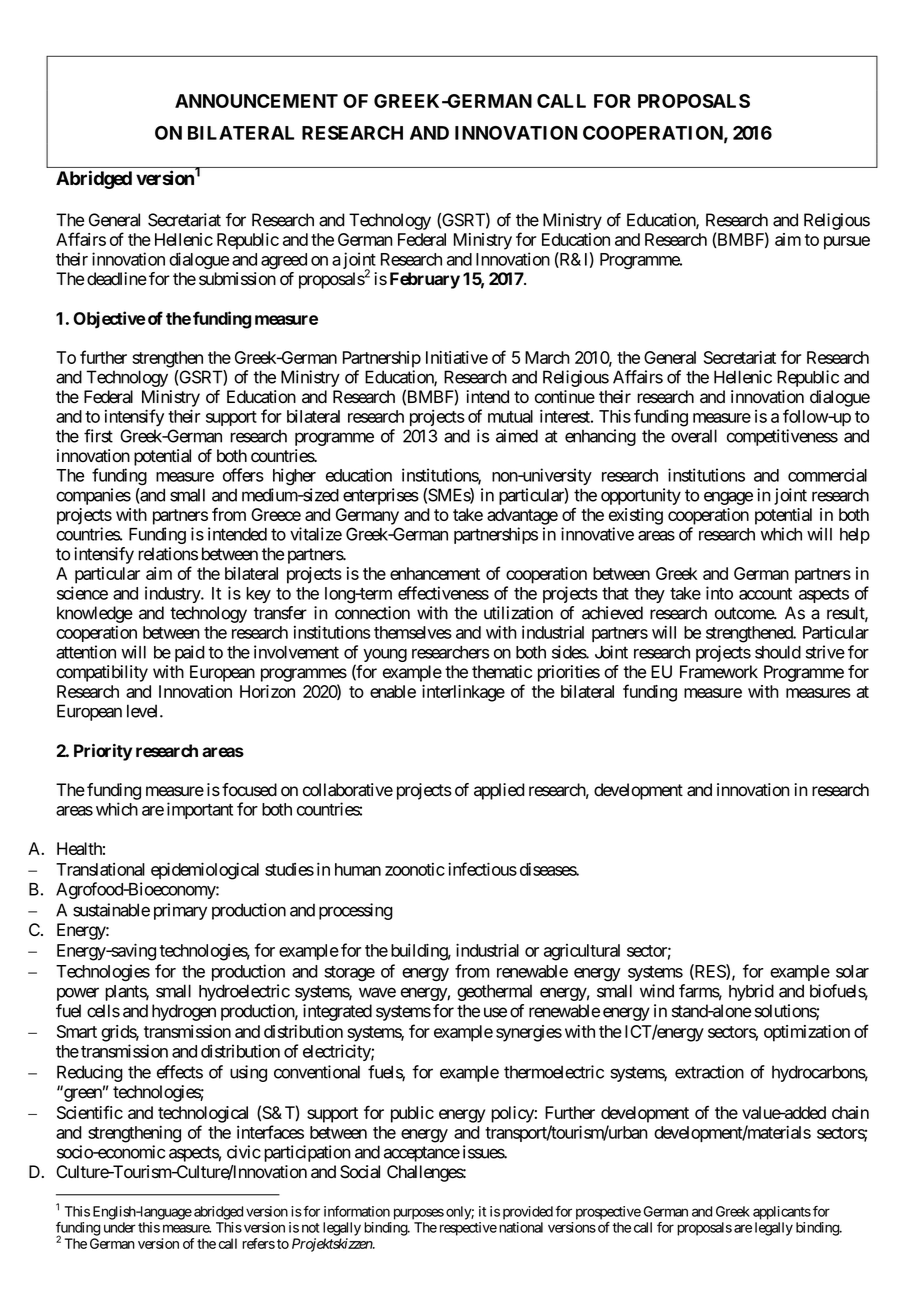 Image resolution: width=924 pixels, height=1308 pixels. I want to click on thematic, so click(502, 672).
